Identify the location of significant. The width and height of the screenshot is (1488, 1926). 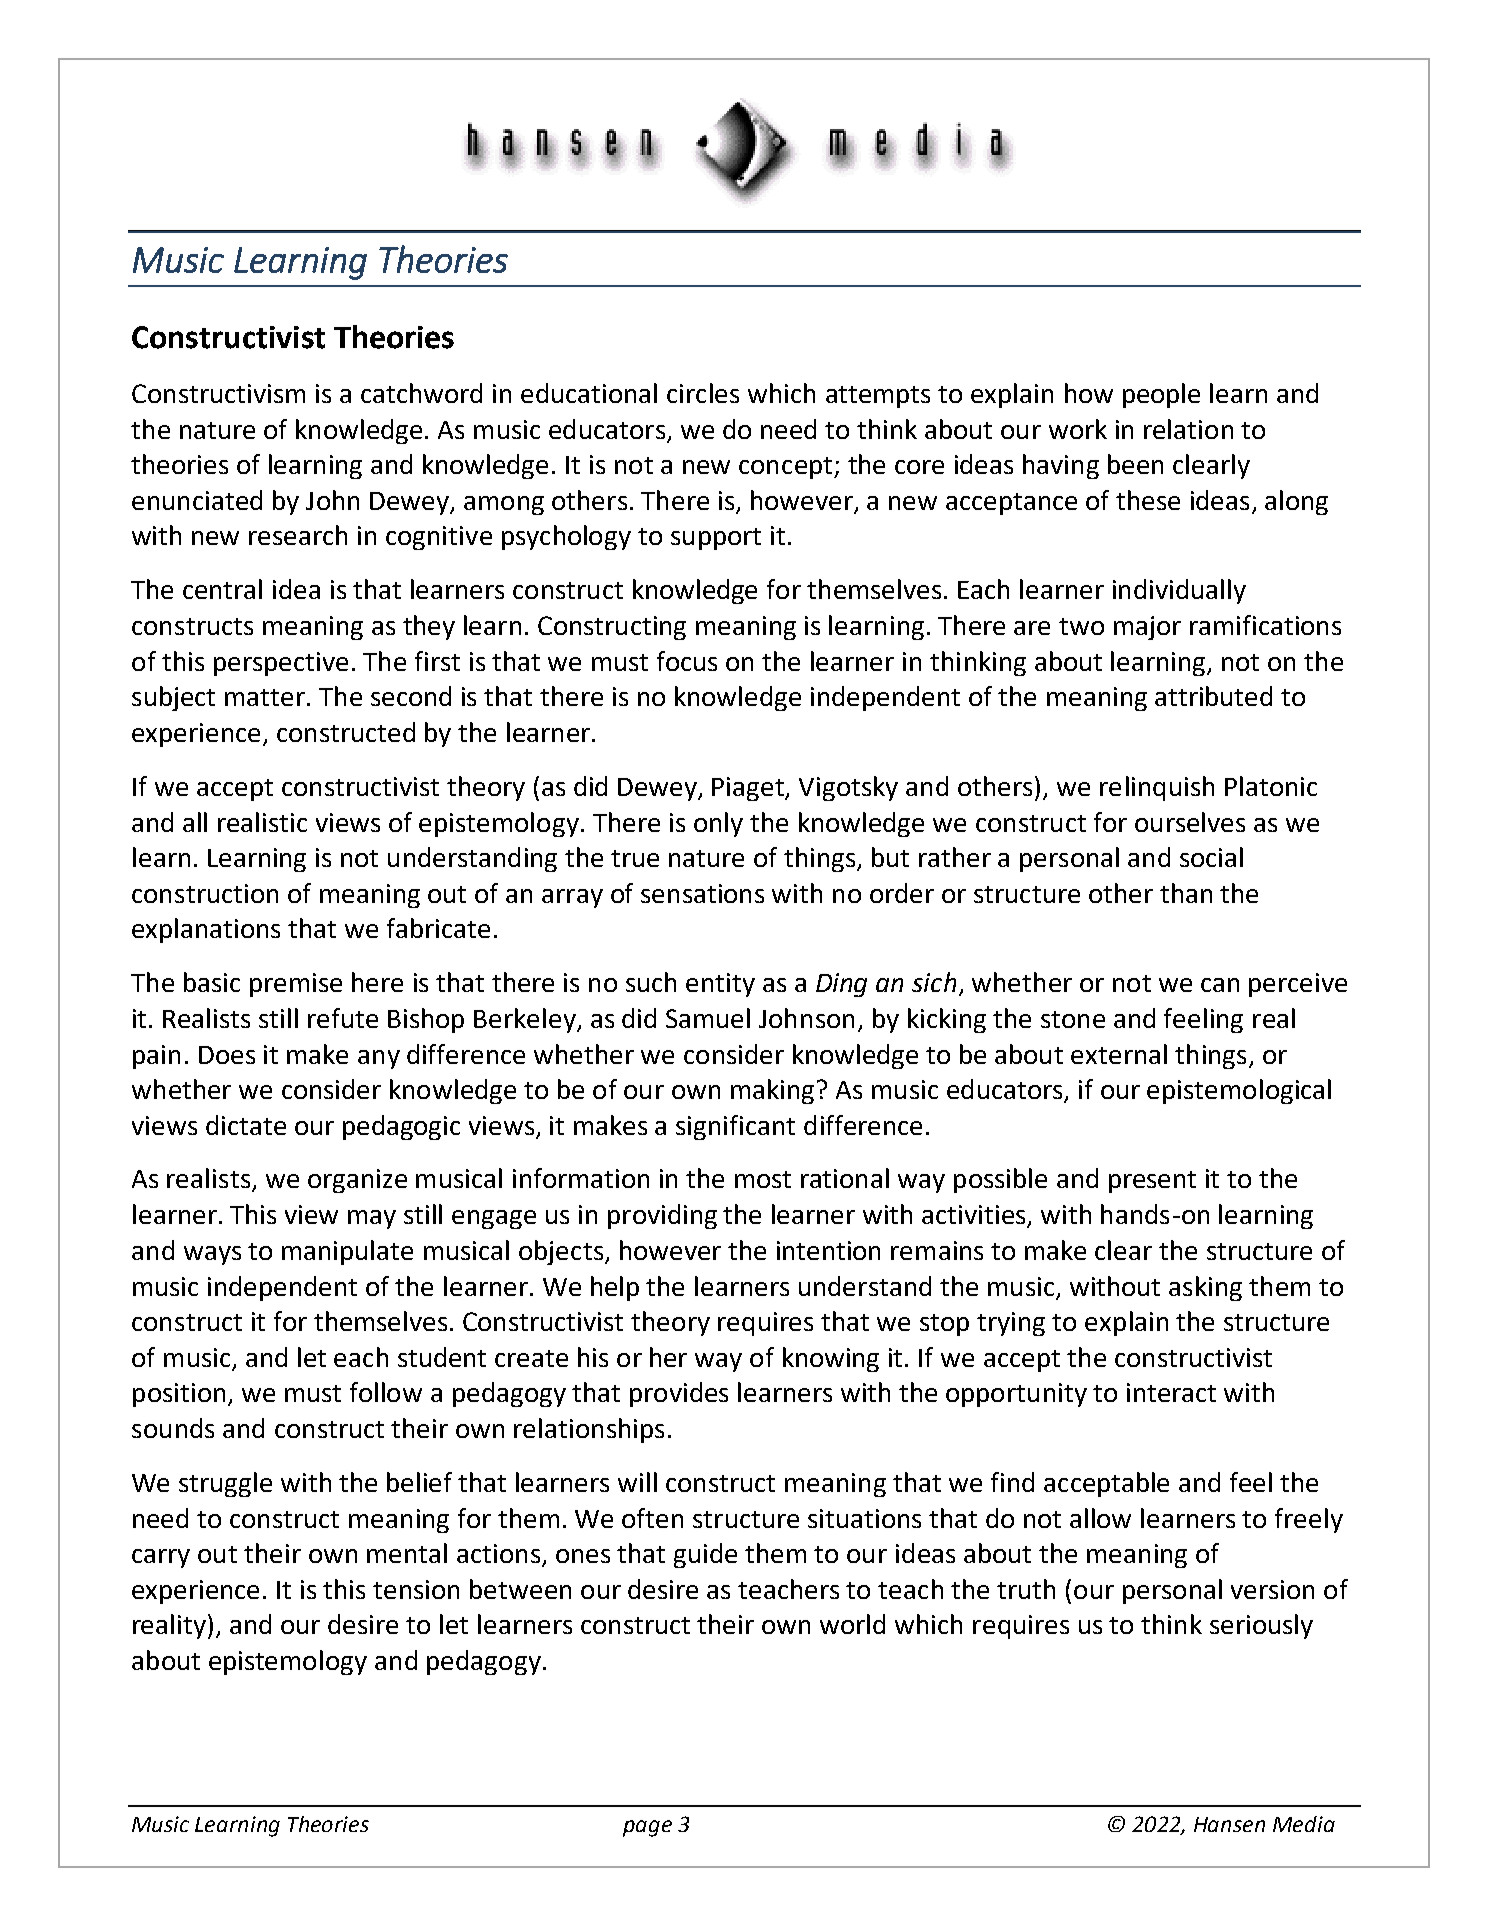
(735, 1127).
